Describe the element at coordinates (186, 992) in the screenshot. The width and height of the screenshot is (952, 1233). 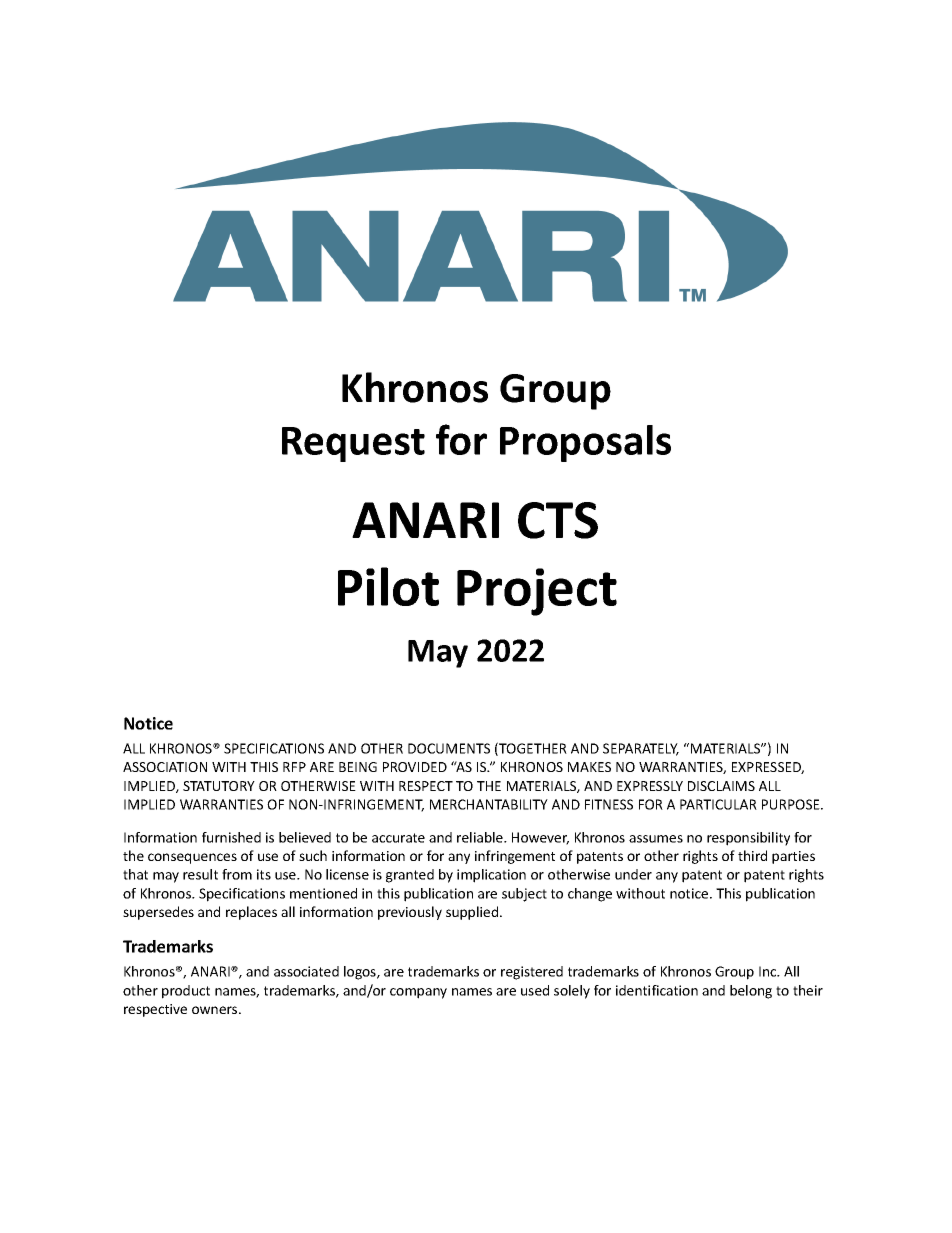
I see `product` at that location.
